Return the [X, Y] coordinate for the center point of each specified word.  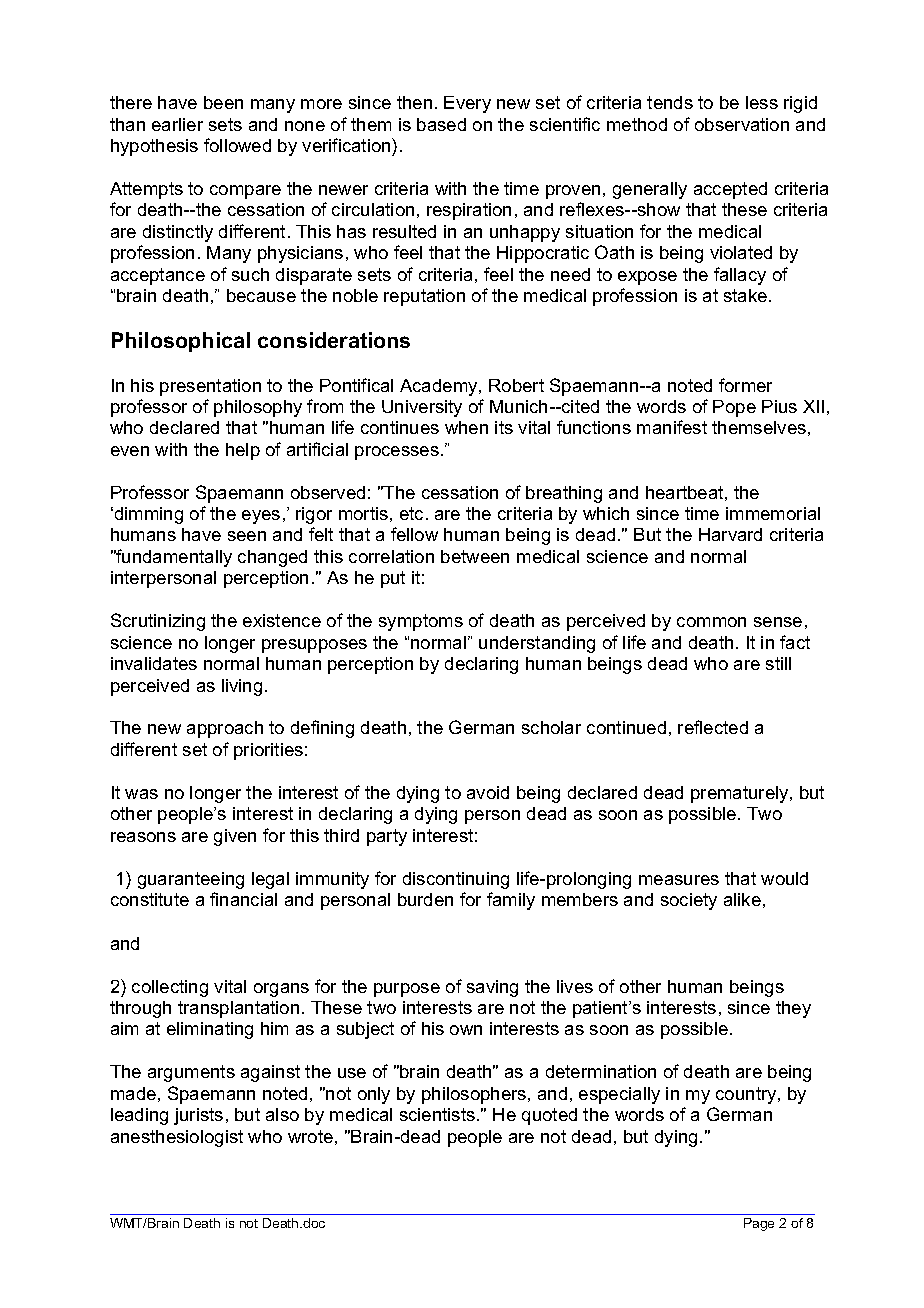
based [441, 124]
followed [237, 145]
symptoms [421, 622]
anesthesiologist [177, 1138]
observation [742, 124]
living [242, 687]
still [778, 663]
